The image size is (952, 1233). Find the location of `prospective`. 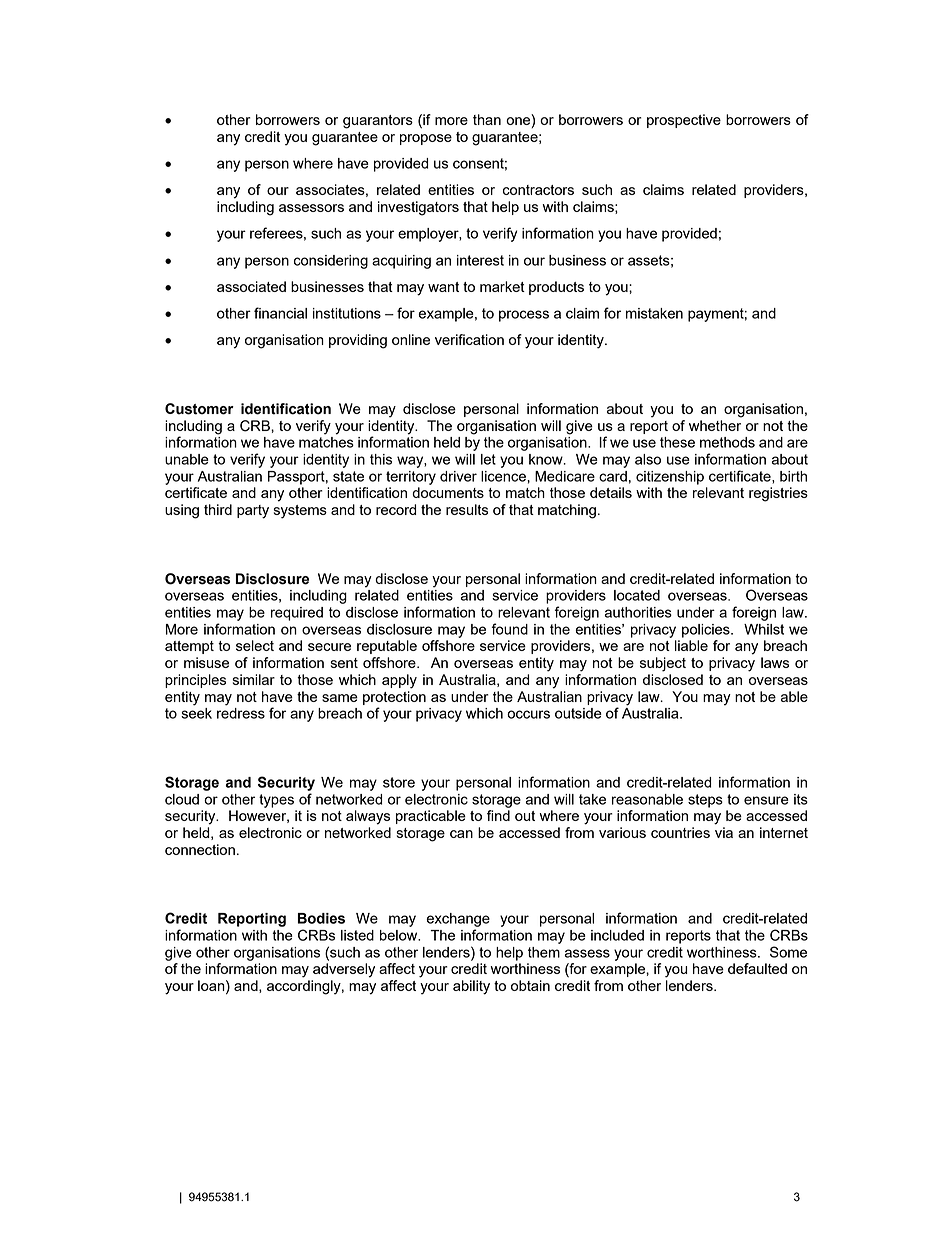

prospective is located at coordinates (684, 121).
